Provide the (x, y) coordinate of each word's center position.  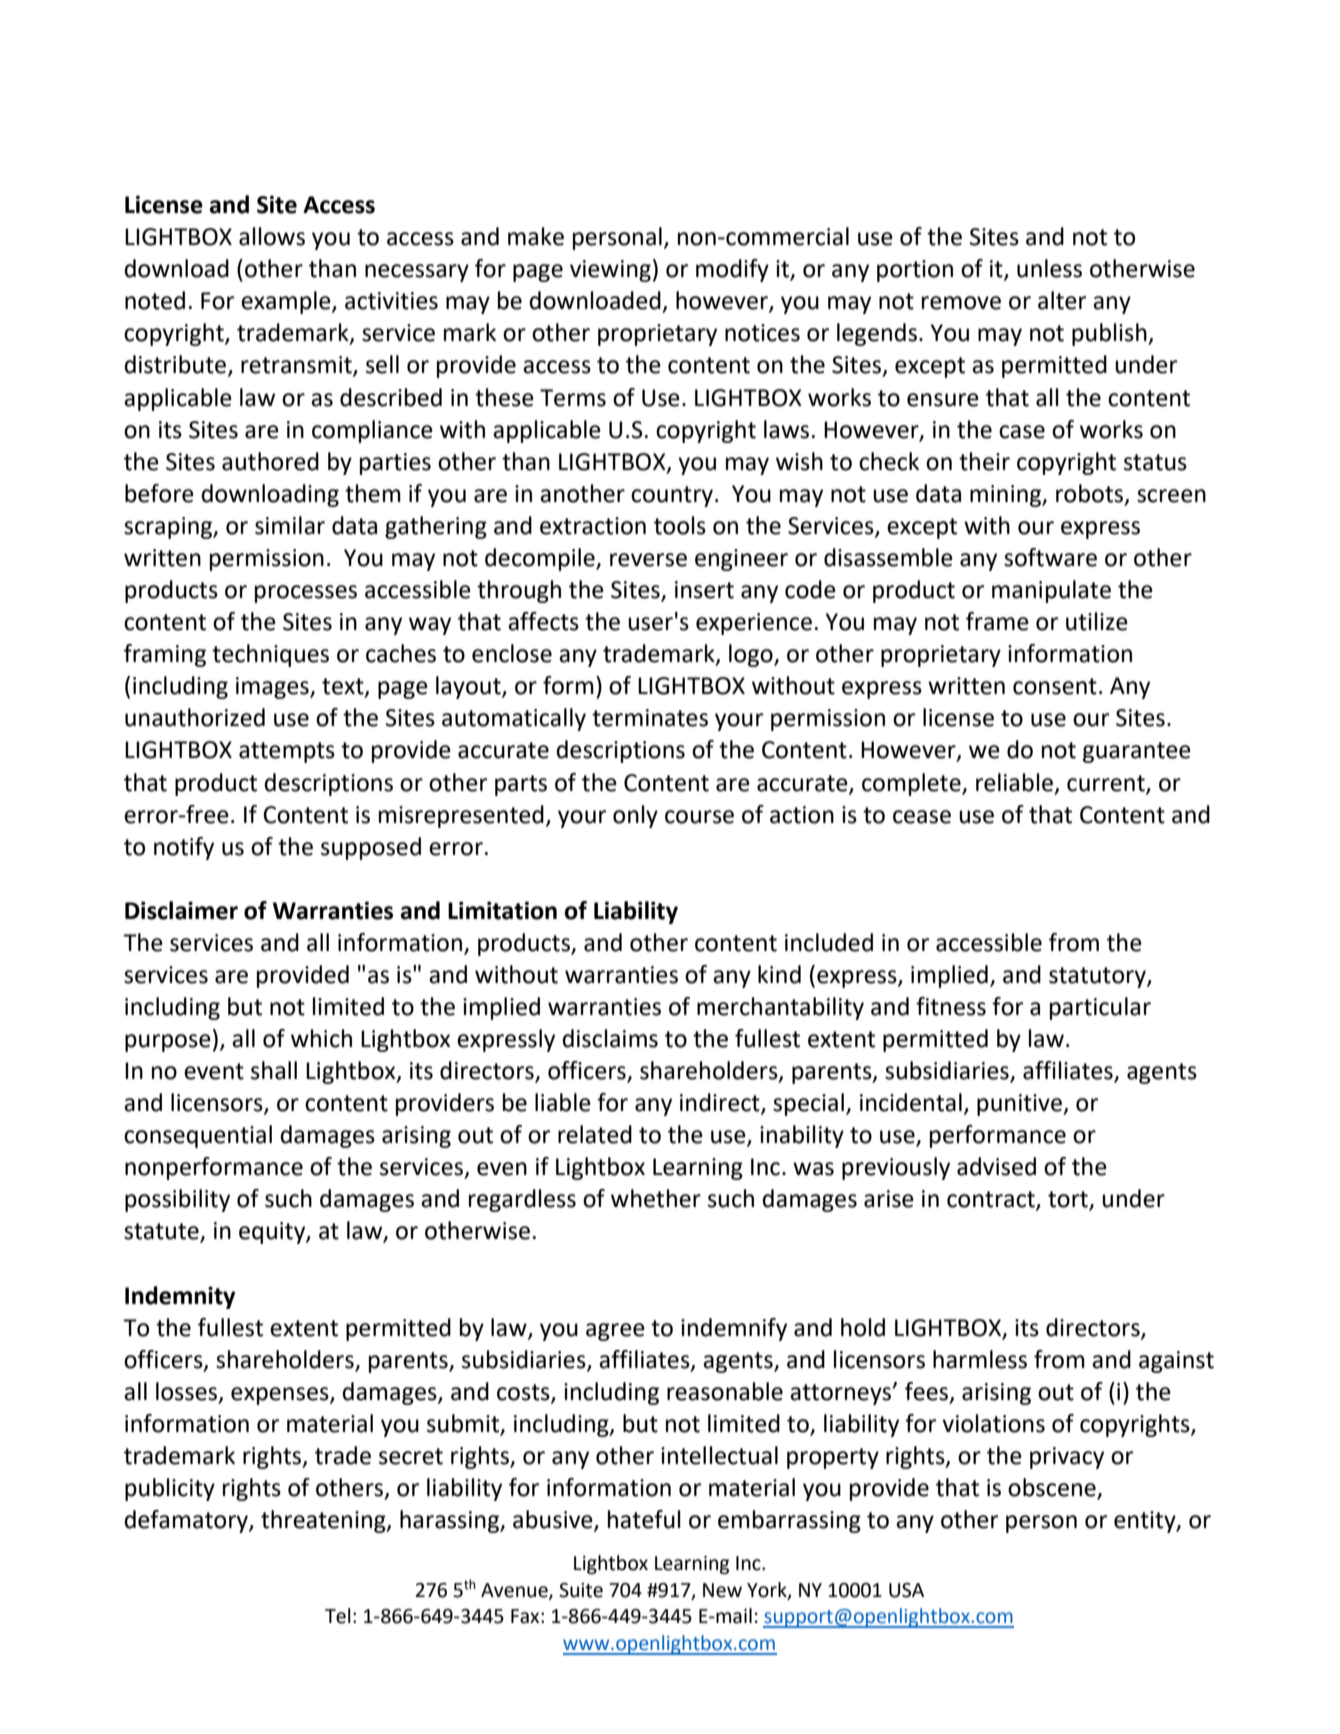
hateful (644, 1519)
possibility (177, 1200)
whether (656, 1198)
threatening (324, 1521)
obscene (1053, 1488)
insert (704, 590)
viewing (610, 271)
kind (779, 974)
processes (306, 594)
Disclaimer (181, 910)
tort (1069, 1200)
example (287, 302)
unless (1049, 268)
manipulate (1051, 591)
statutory (1098, 977)
